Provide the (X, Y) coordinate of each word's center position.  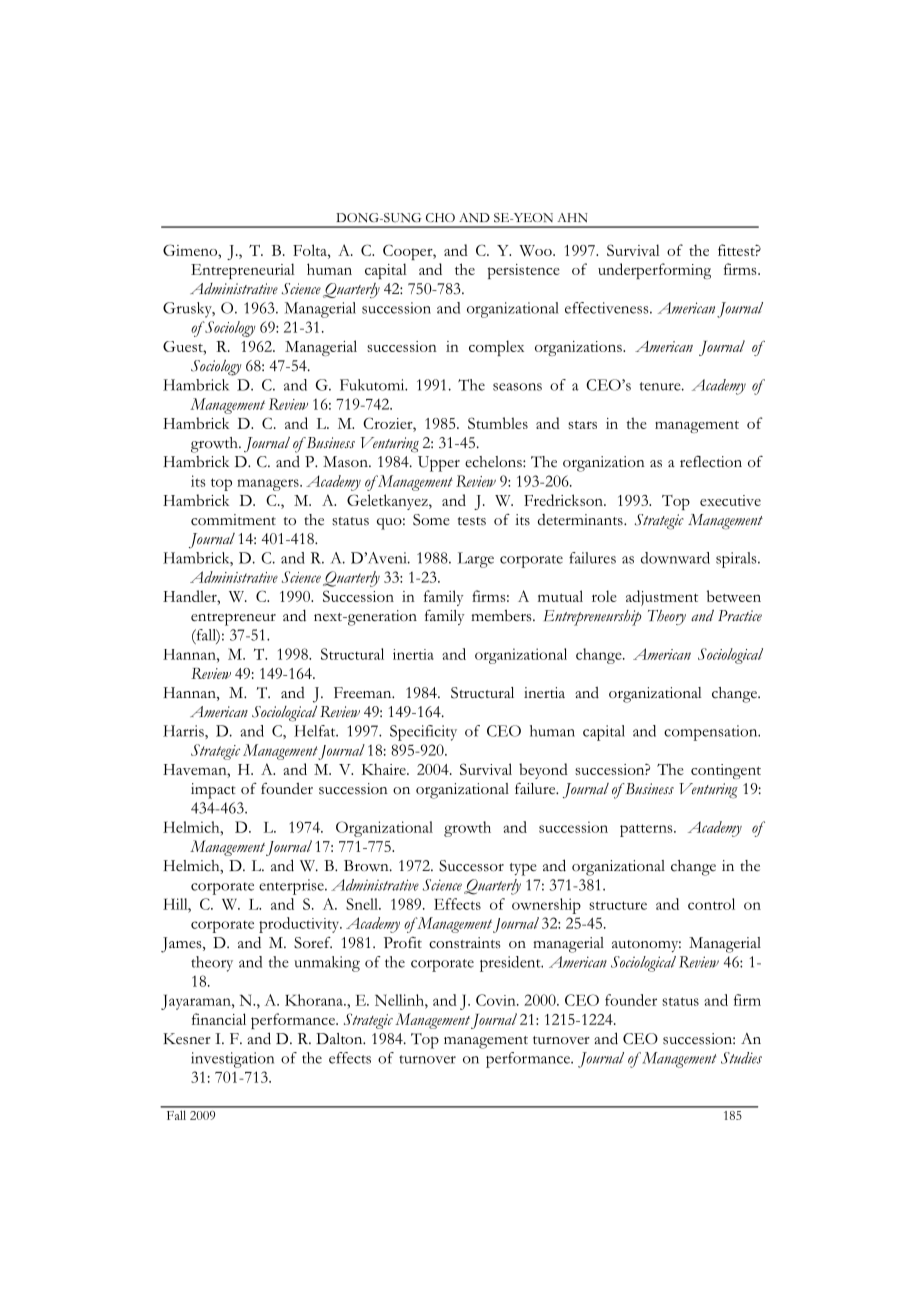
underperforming (654, 271)
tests (472, 521)
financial (219, 1019)
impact (213, 791)
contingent (726, 771)
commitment (233, 520)
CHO (440, 217)
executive (730, 500)
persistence (524, 271)
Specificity (423, 733)
